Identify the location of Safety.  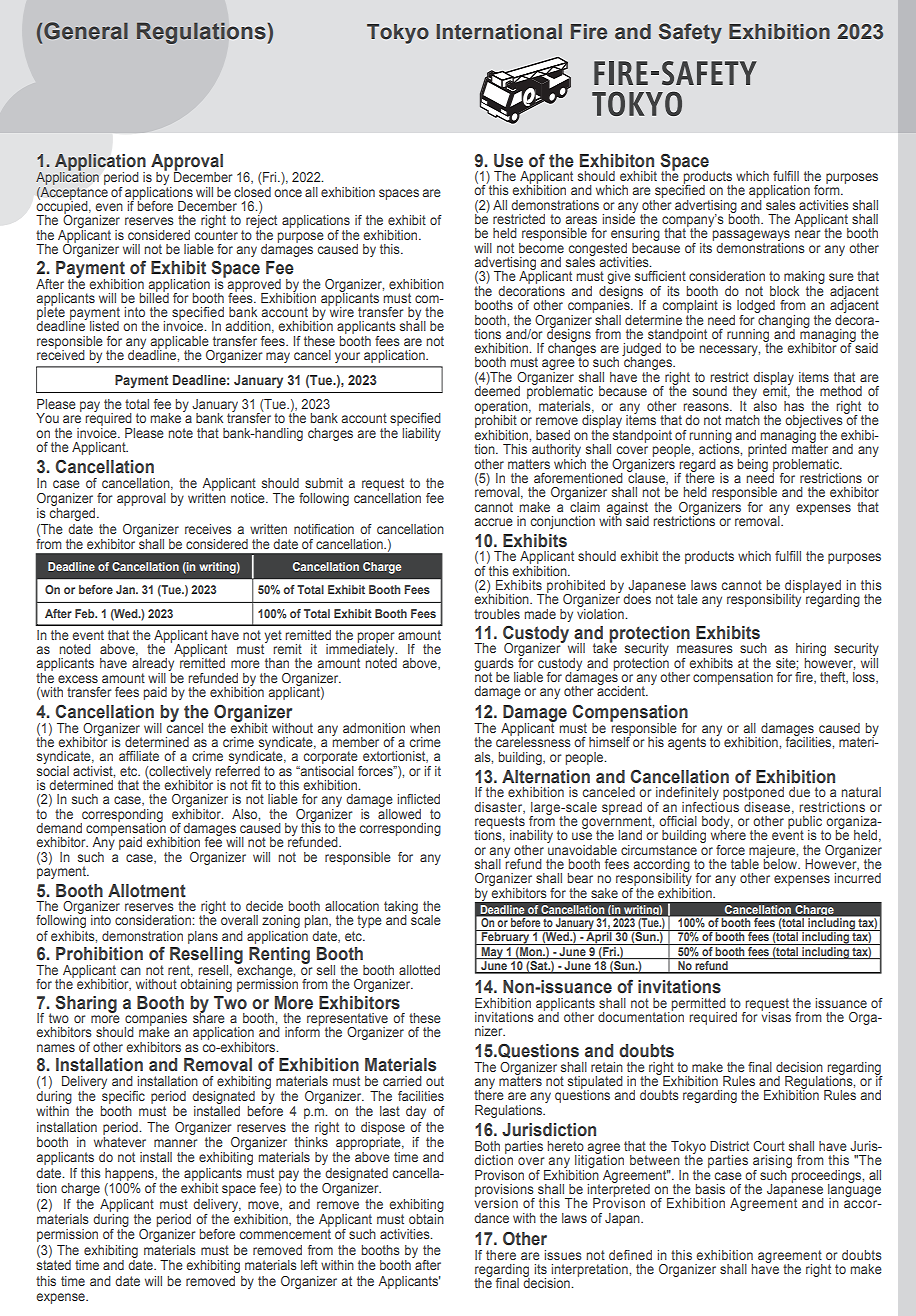
(690, 33).
